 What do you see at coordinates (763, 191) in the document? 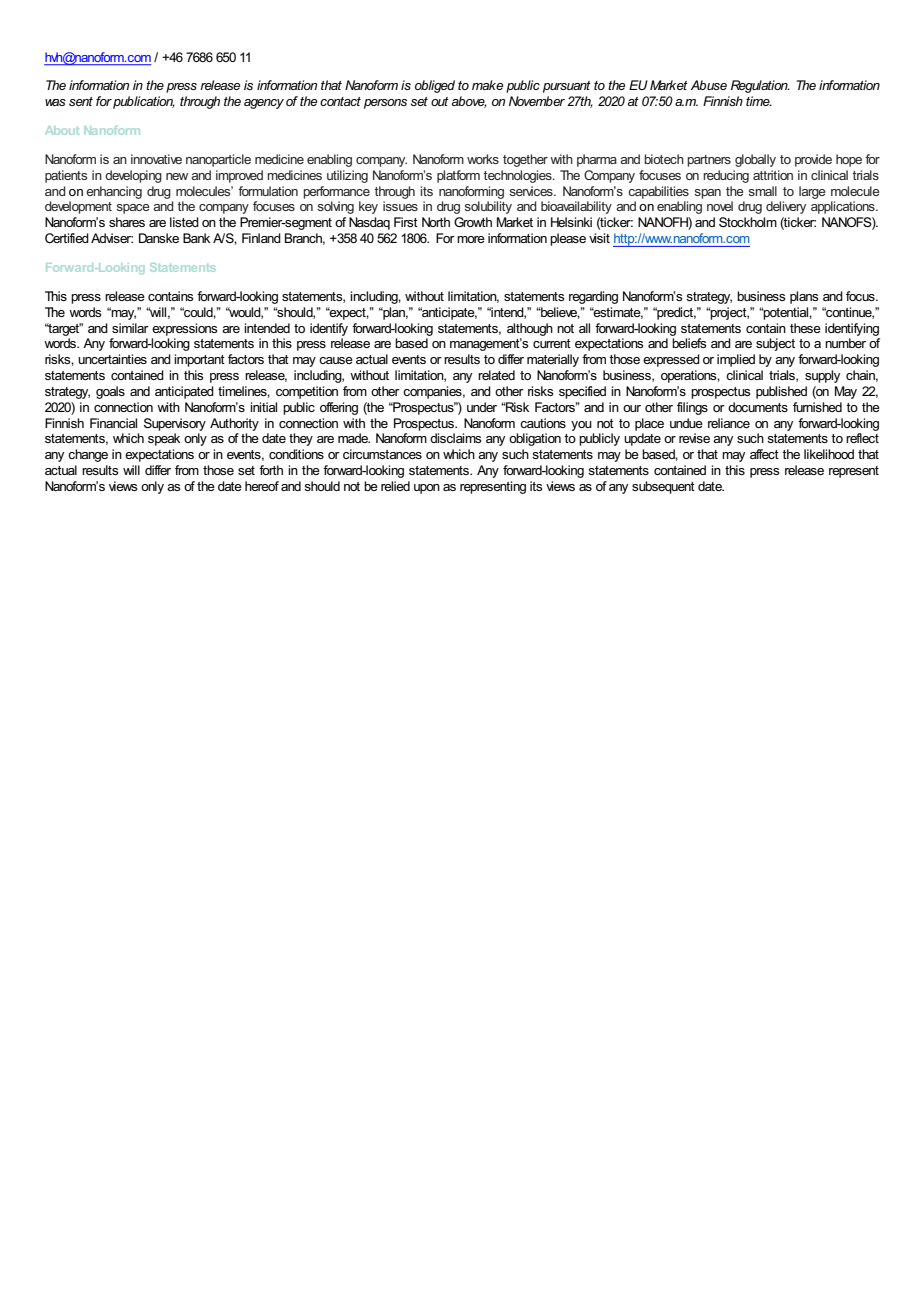
I see `small` at bounding box center [763, 191].
